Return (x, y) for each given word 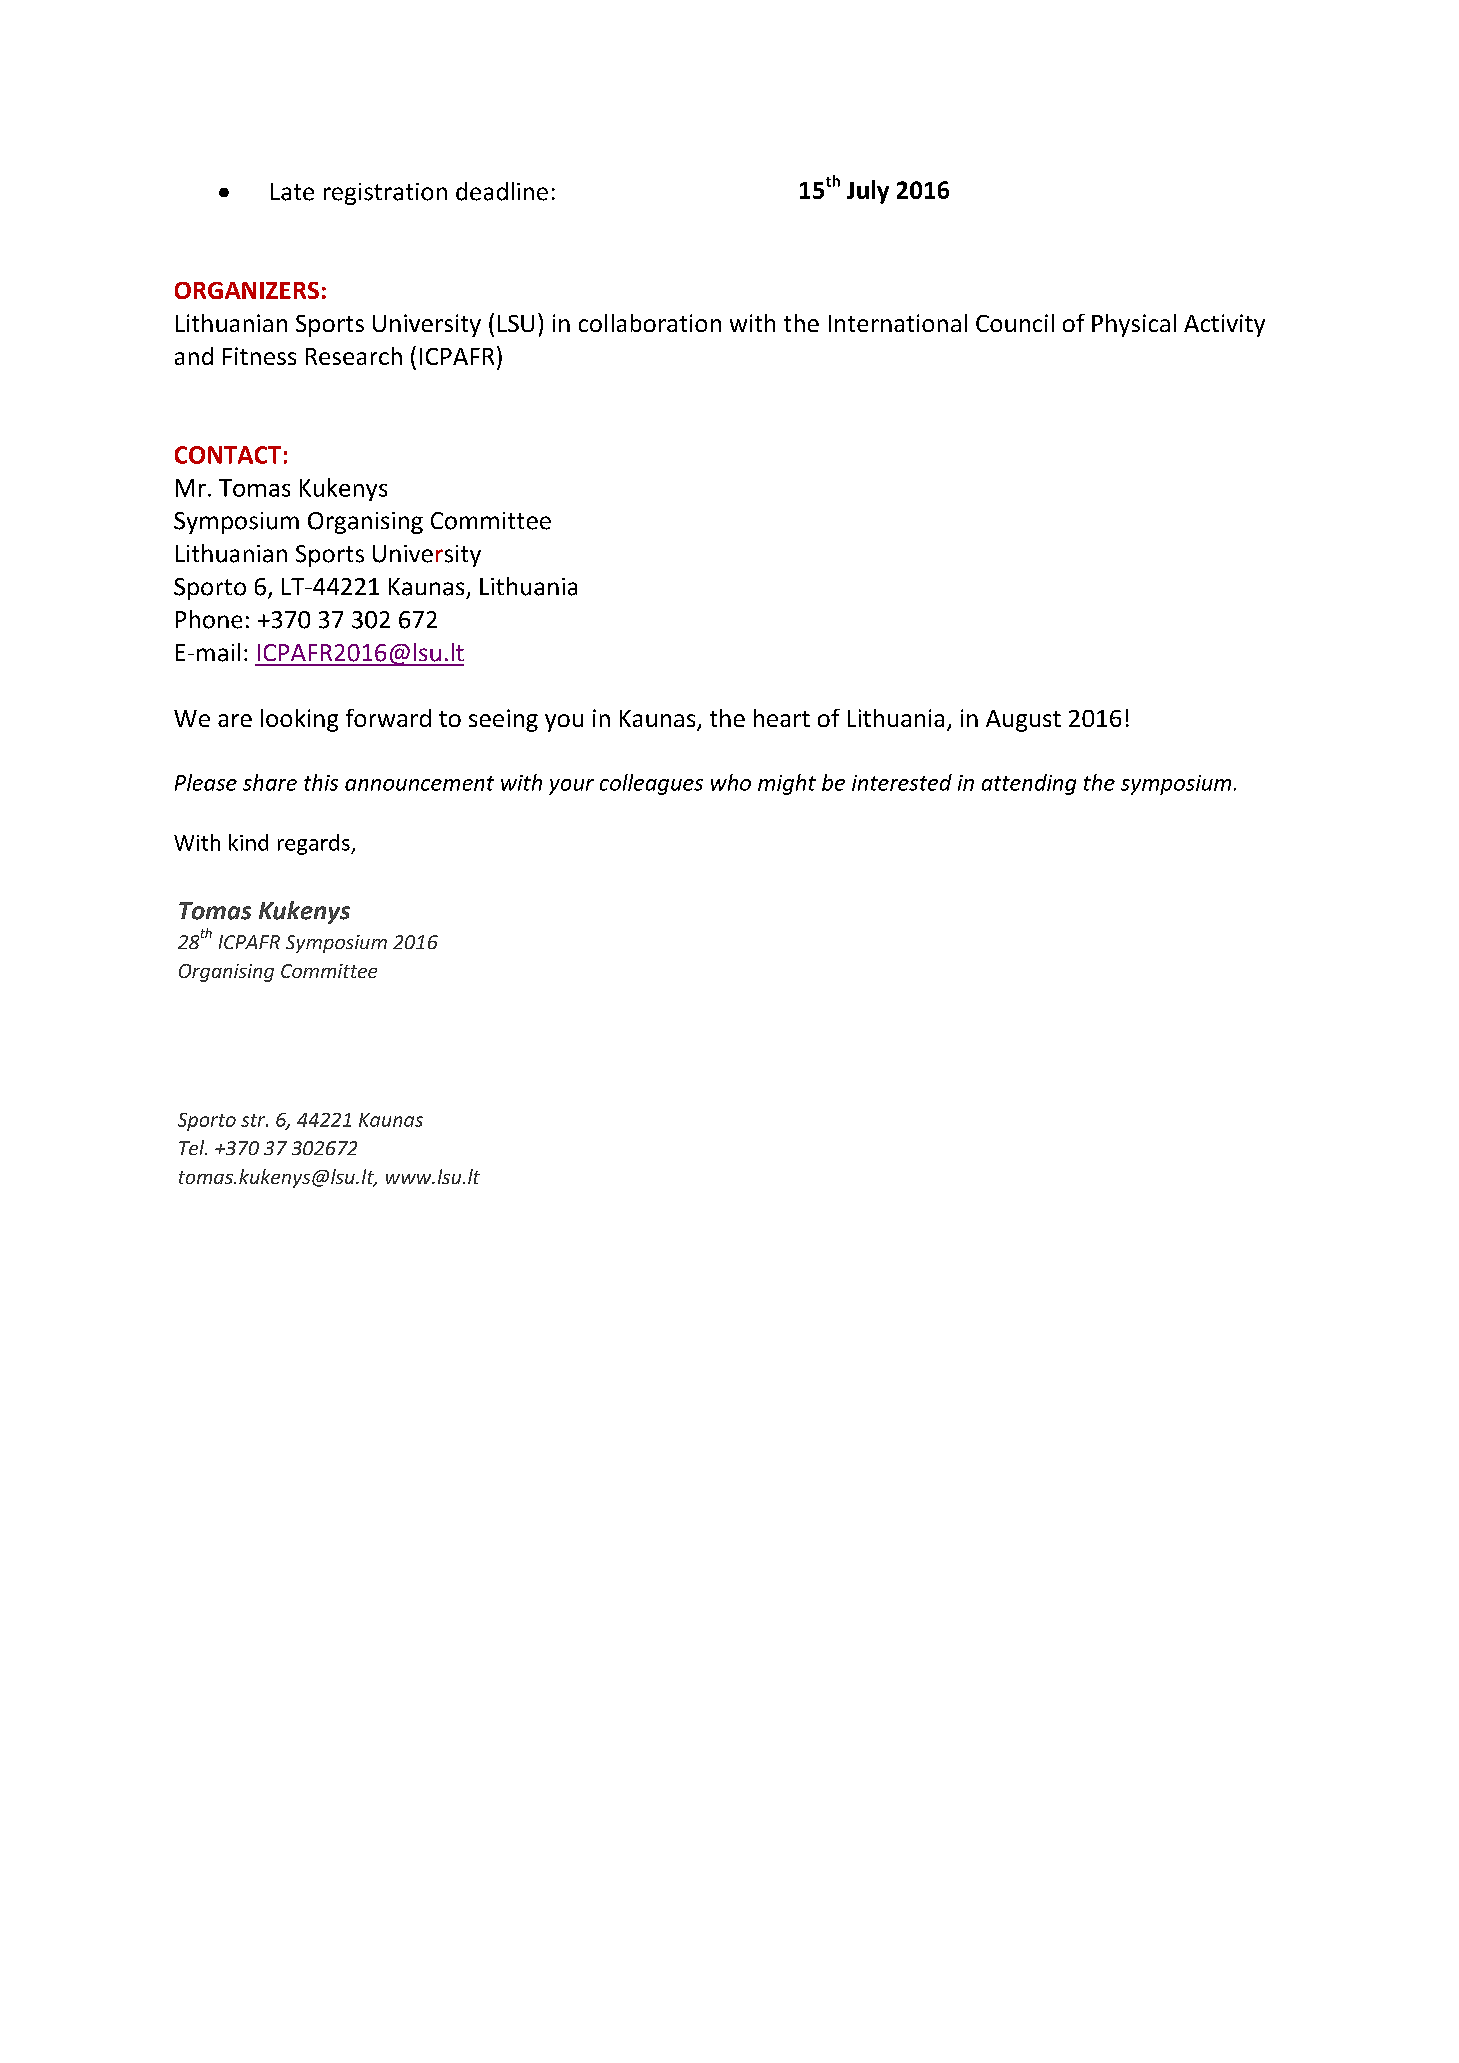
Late (292, 192)
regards (315, 844)
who (731, 782)
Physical (1134, 325)
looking (299, 720)
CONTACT (228, 455)
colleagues (651, 784)
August (1023, 721)
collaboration (650, 323)
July (868, 192)
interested (902, 782)
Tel (193, 1147)
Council (1015, 323)
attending (1029, 784)
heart (782, 718)
